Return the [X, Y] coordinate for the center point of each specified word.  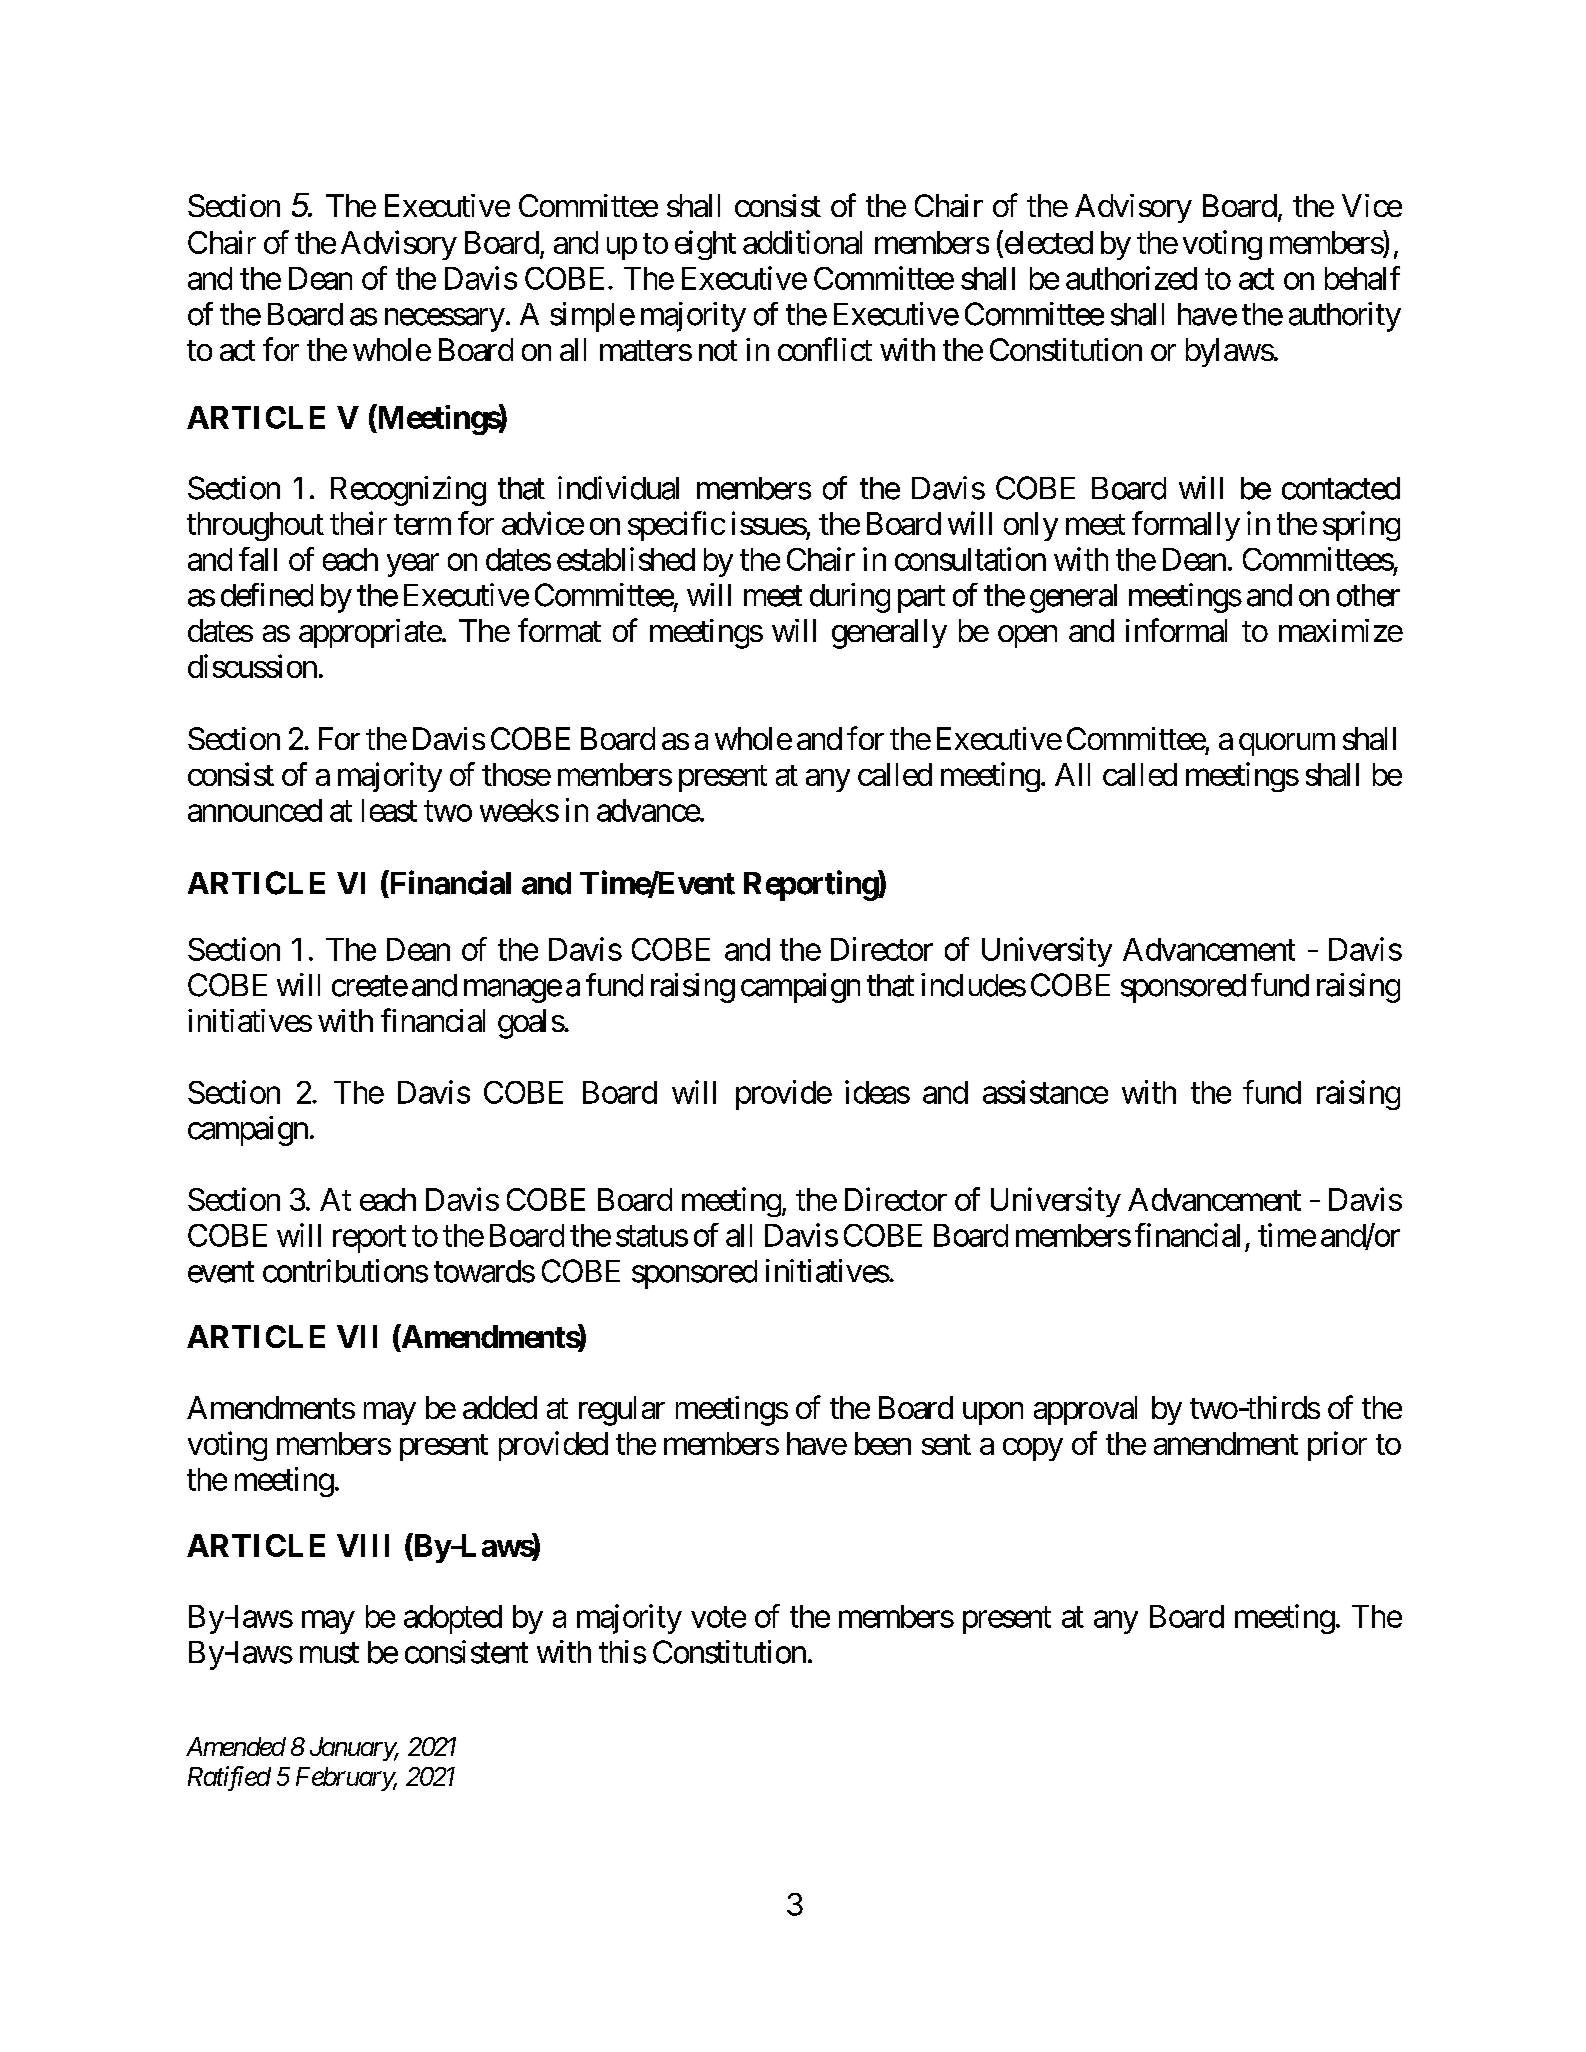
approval [1085, 1410]
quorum [1287, 744]
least [389, 810]
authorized [1131, 278]
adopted [453, 1619]
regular [622, 1411]
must [329, 1653]
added [500, 1407]
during [850, 598]
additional [802, 242]
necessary [445, 320]
